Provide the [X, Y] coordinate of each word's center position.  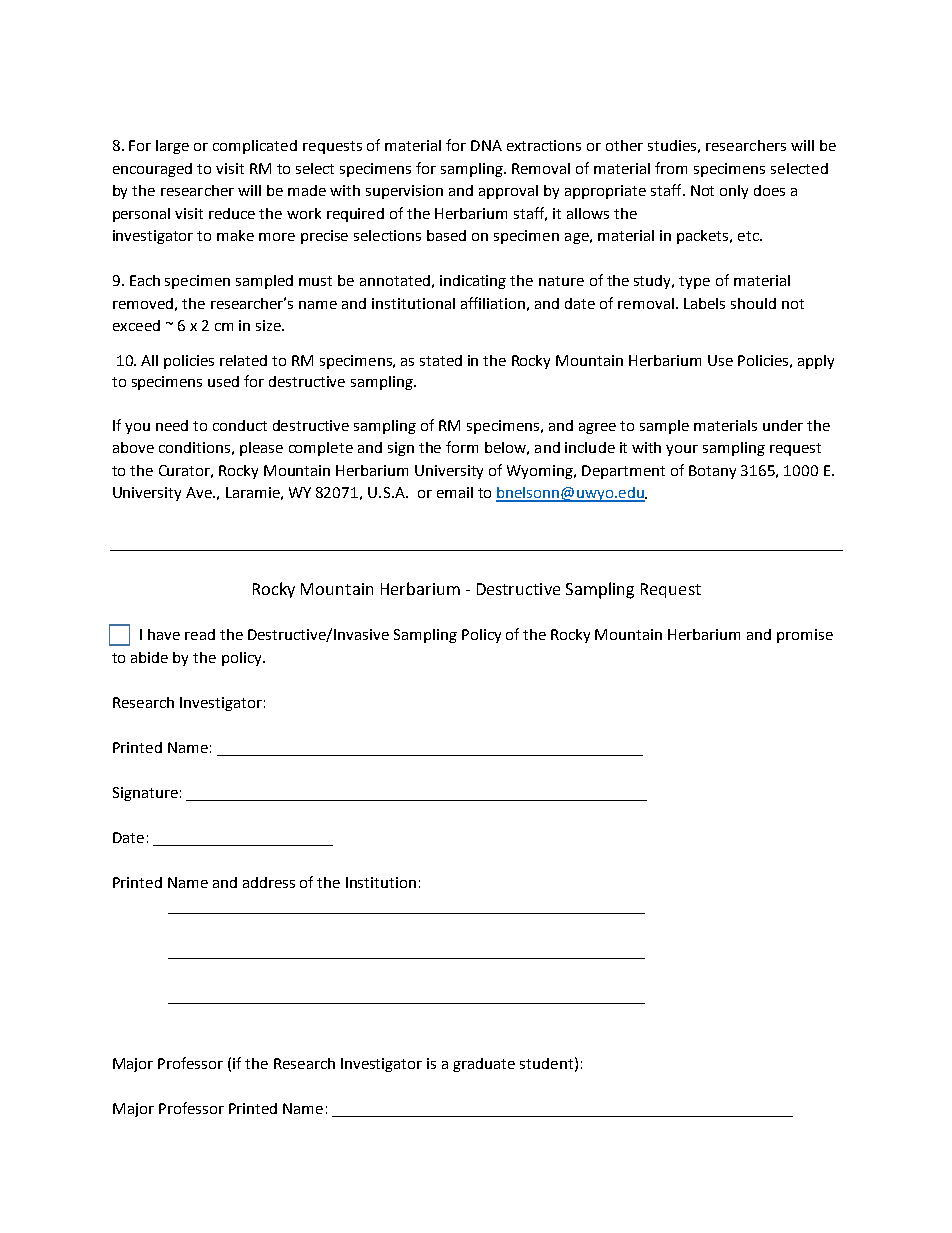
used [223, 381]
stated [441, 360]
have [164, 634]
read [200, 634]
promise [805, 636]
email [455, 492]
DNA [486, 145]
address [269, 882]
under [783, 425]
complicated [255, 147]
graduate [484, 1065]
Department [623, 472]
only [734, 192]
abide [149, 657]
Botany [712, 472]
